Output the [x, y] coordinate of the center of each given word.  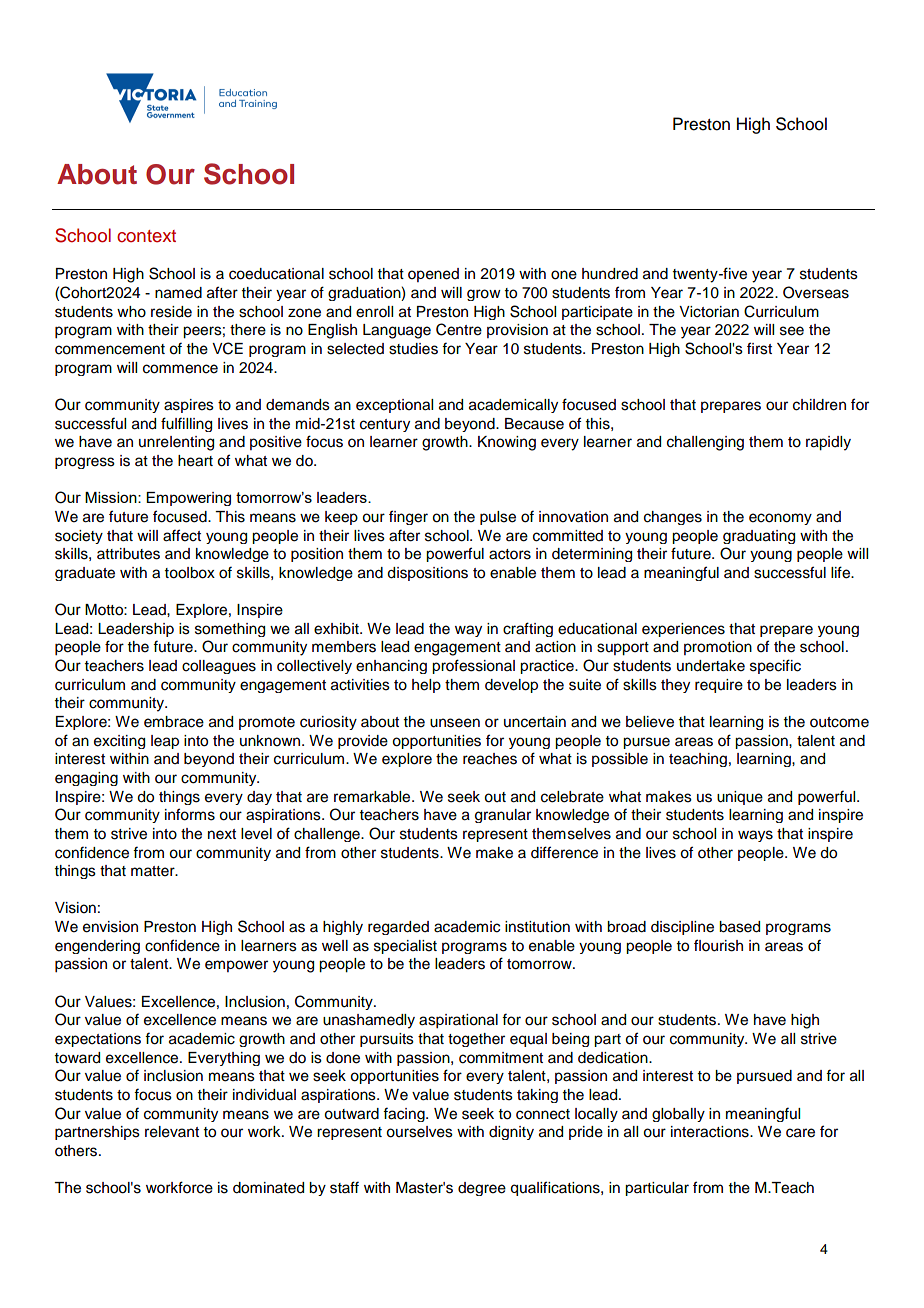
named [178, 293]
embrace [174, 722]
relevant [172, 1132]
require [719, 686]
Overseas [816, 292]
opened [433, 275]
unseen [455, 723]
